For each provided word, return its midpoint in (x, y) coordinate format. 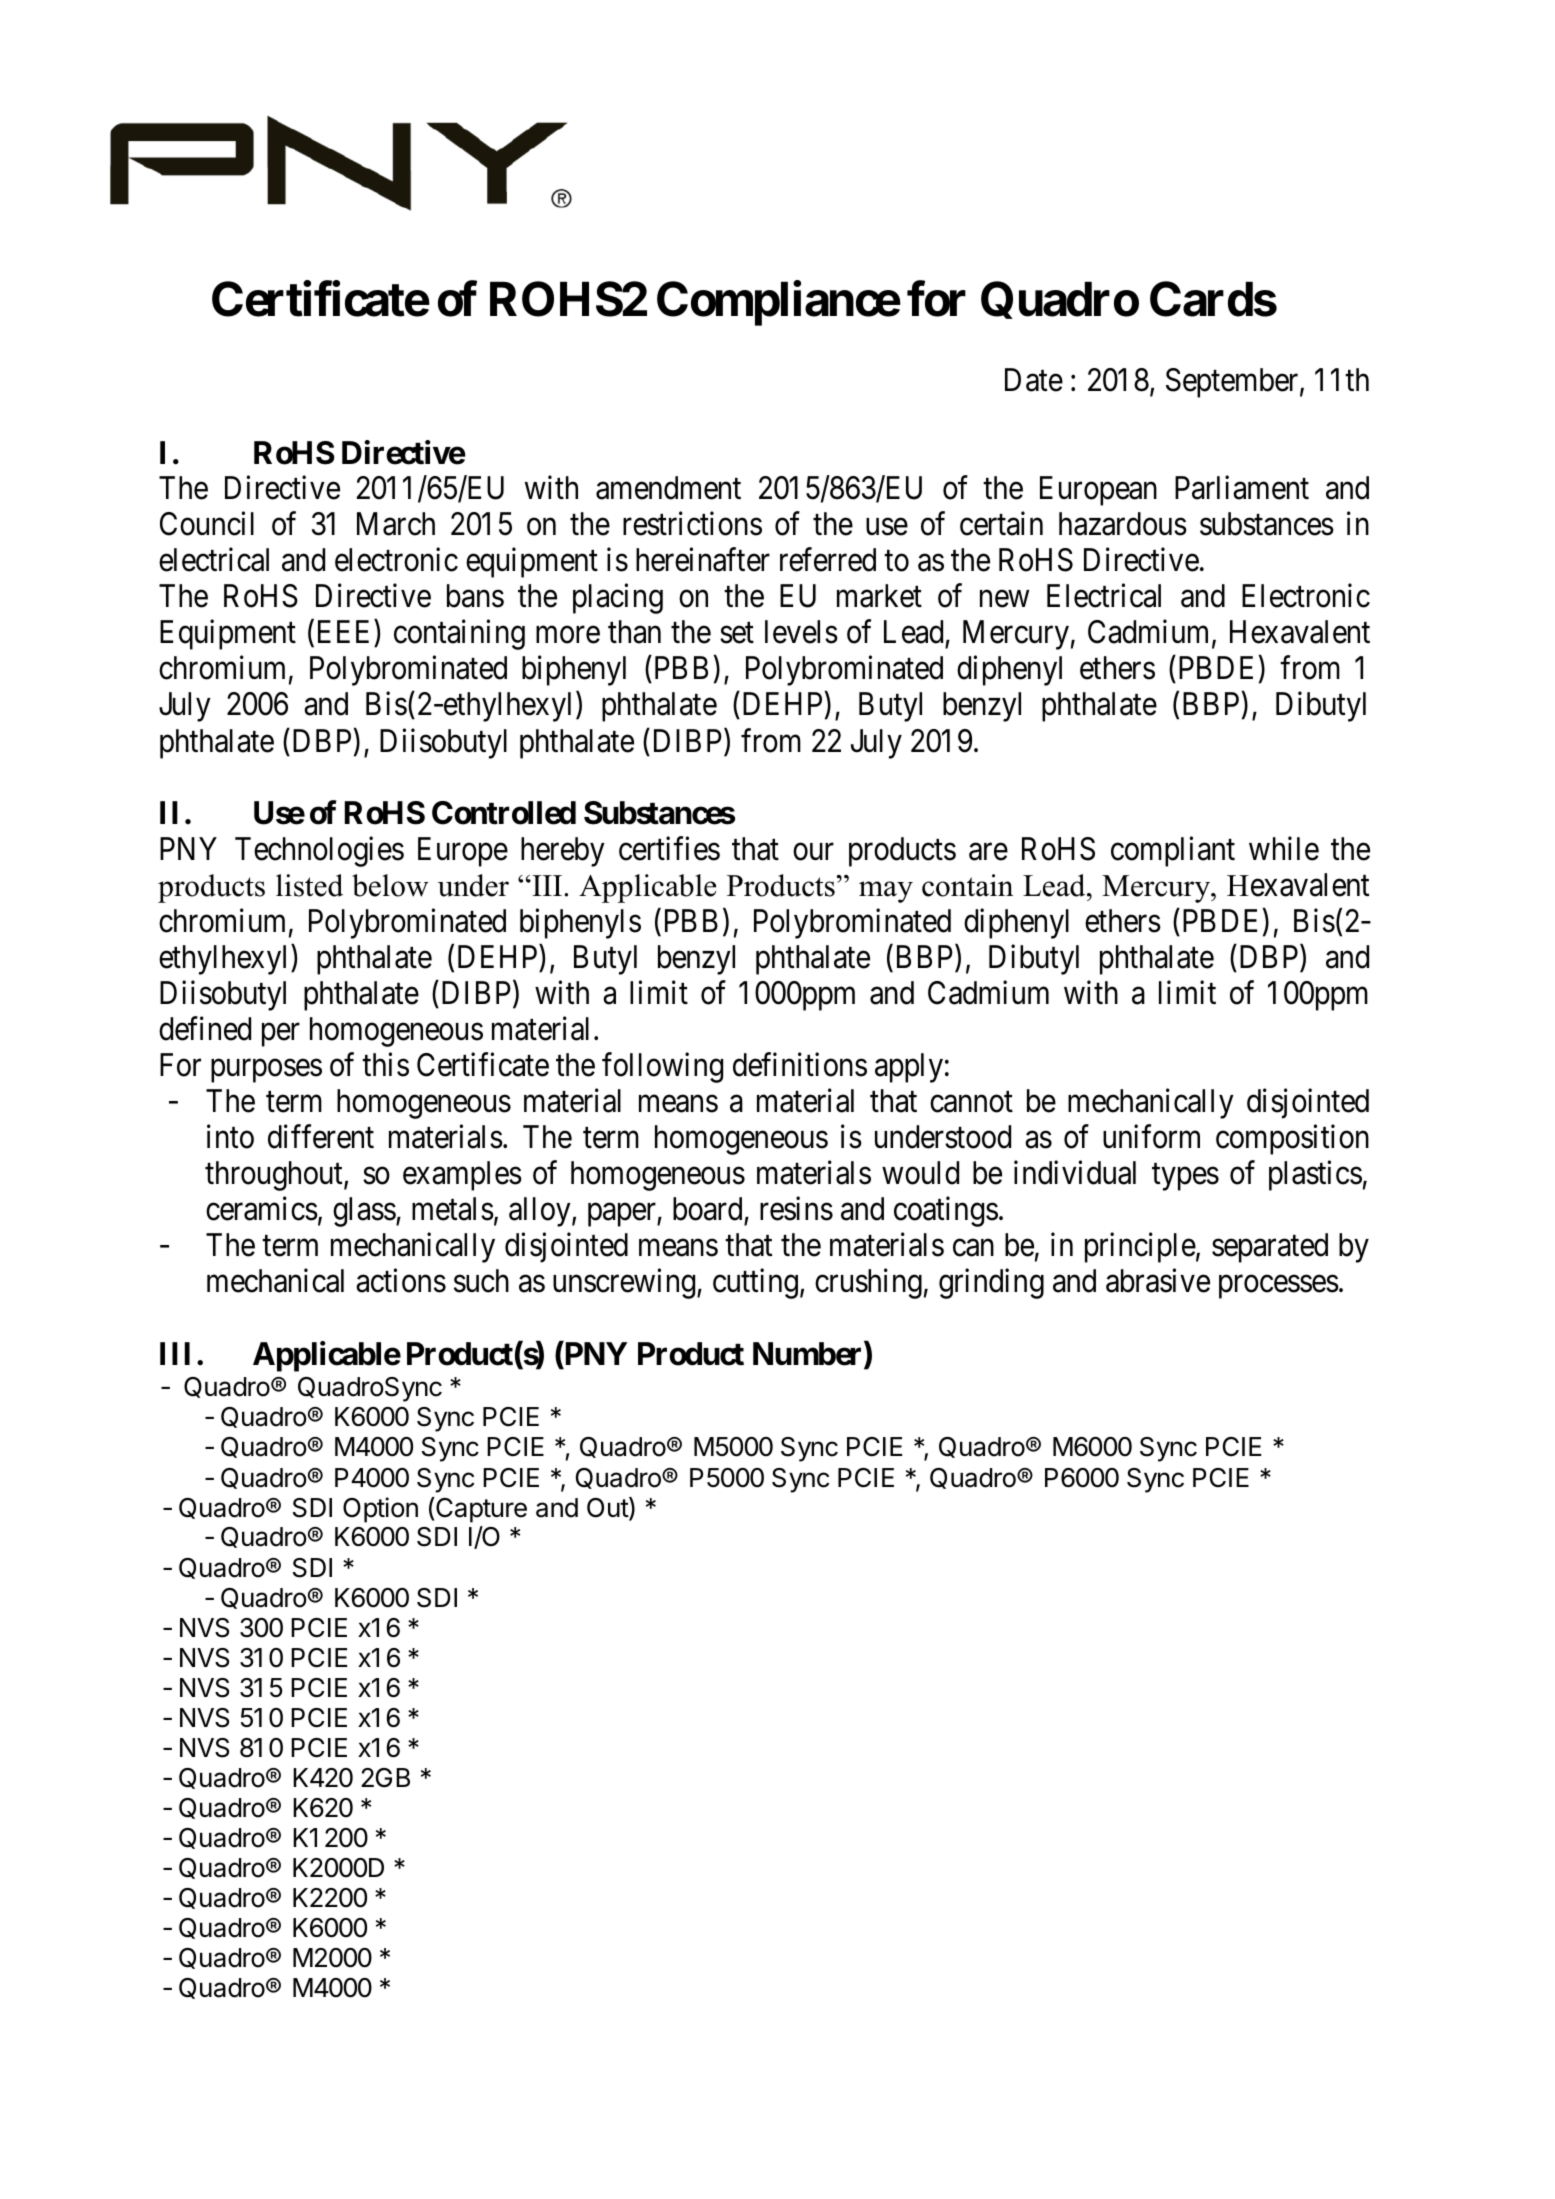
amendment (668, 488)
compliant (1173, 851)
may (886, 892)
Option (380, 1510)
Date (1034, 380)
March (396, 524)
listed (309, 885)
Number (809, 1355)
